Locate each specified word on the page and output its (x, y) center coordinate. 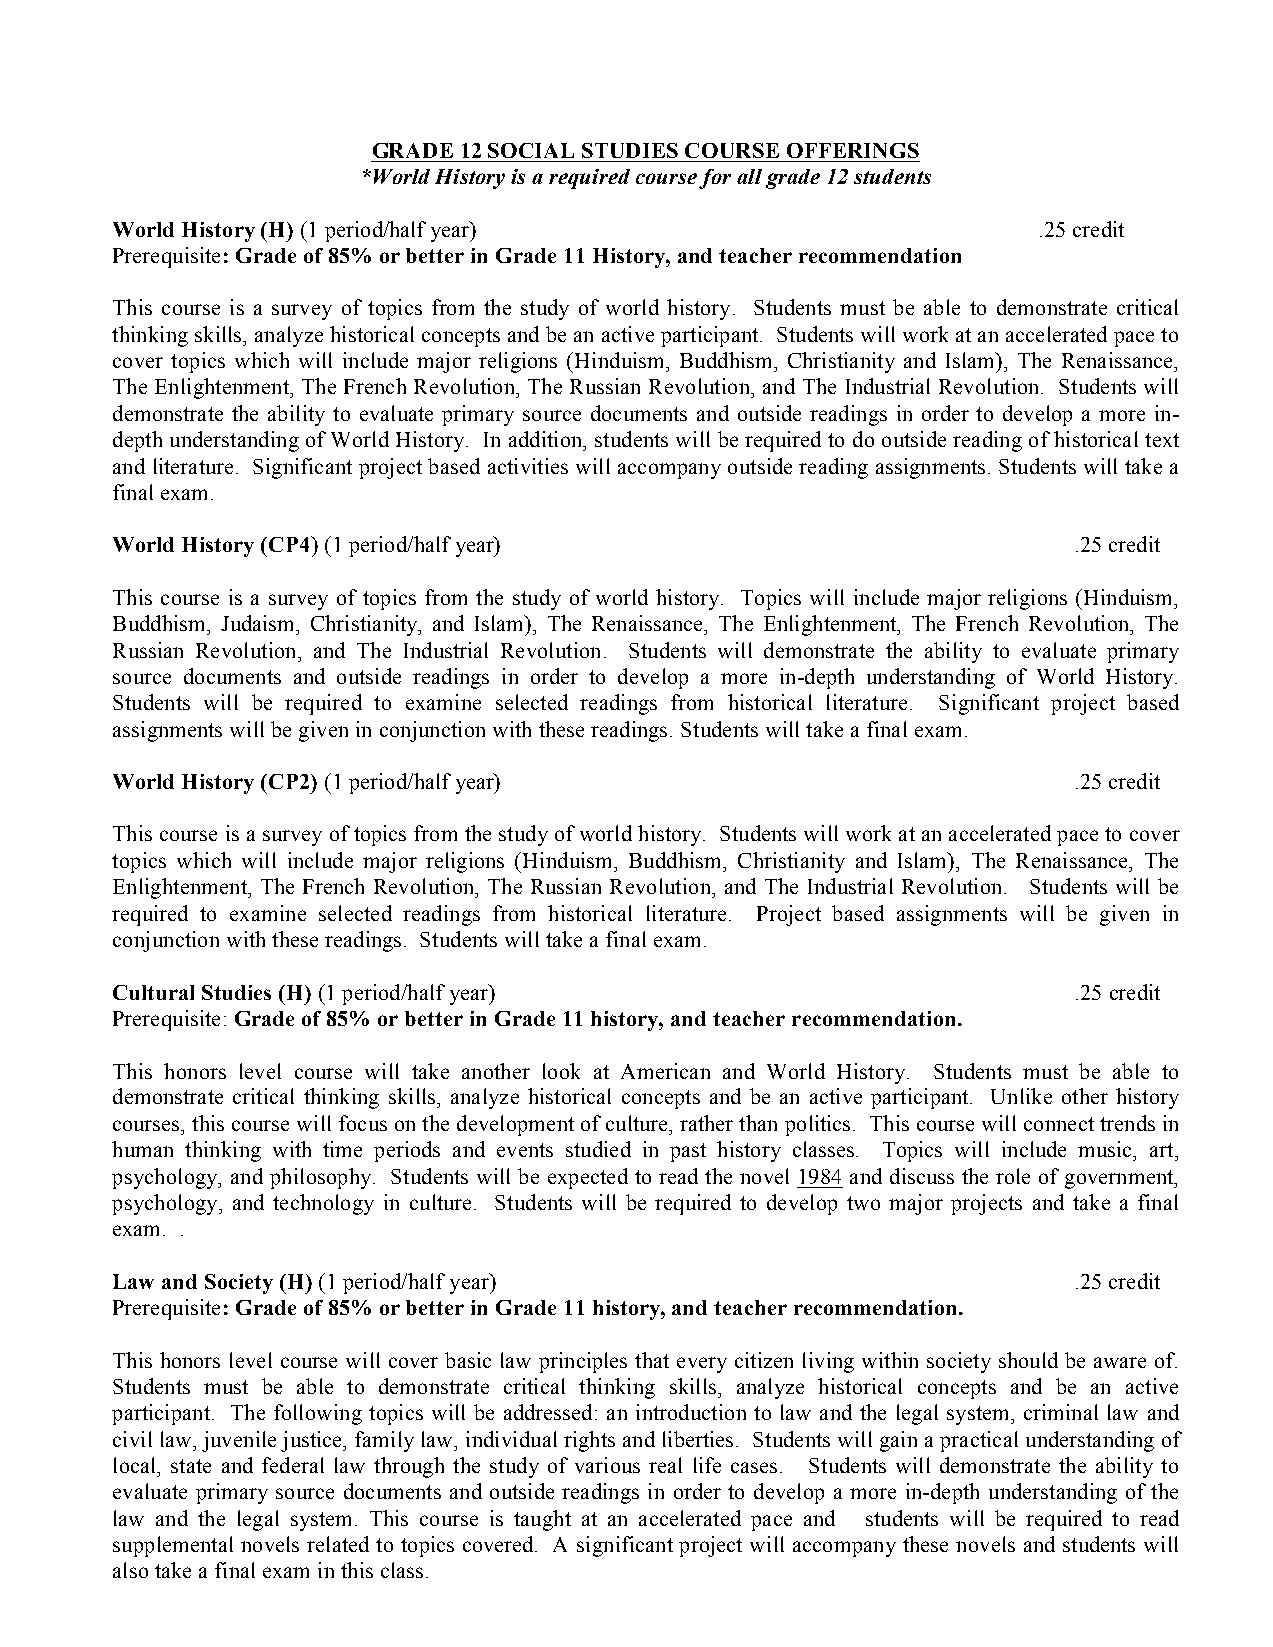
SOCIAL (531, 150)
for (715, 179)
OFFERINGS (853, 150)
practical (979, 1441)
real (665, 1465)
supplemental (173, 1546)
